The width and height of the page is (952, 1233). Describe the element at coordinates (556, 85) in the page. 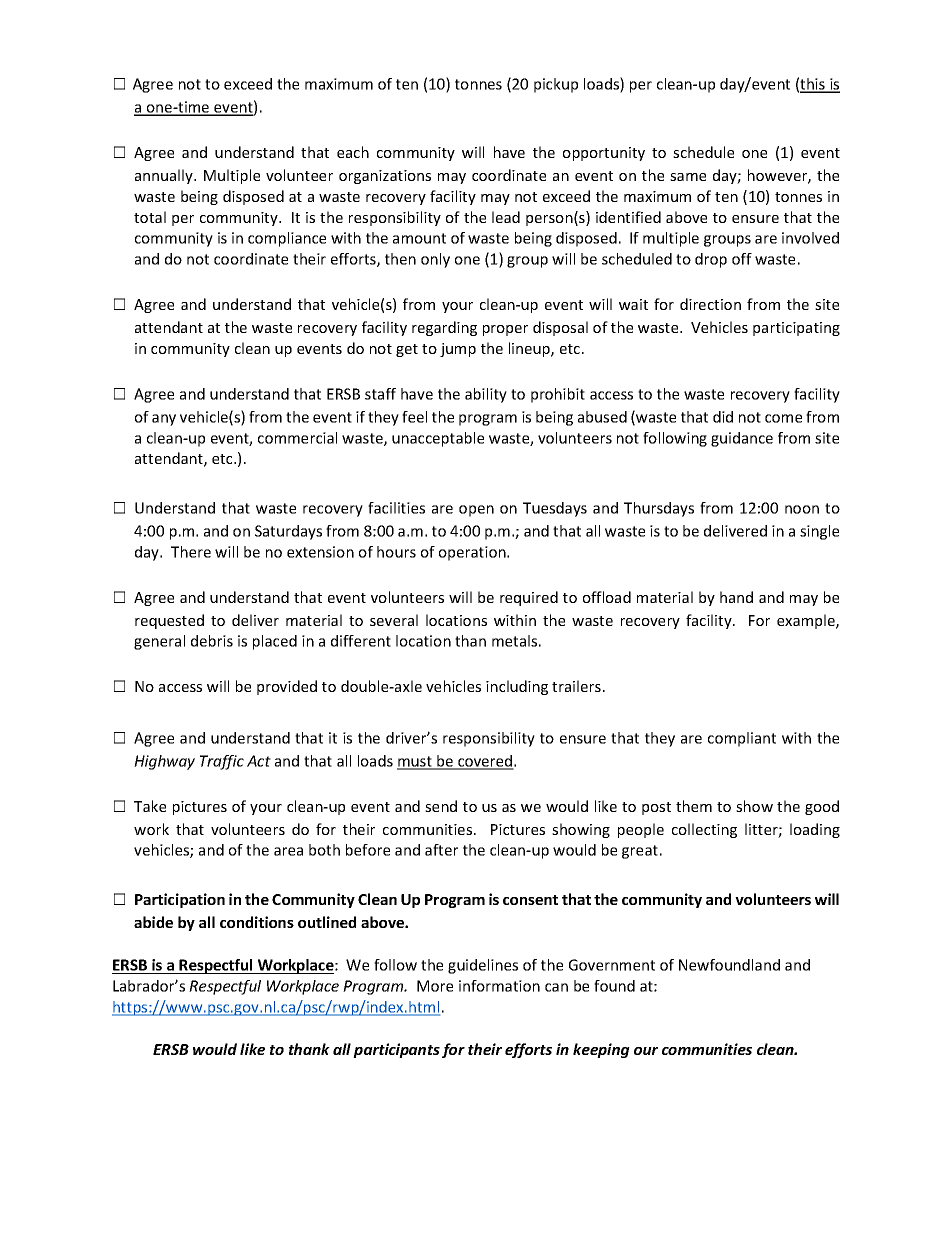

I see `pickup` at that location.
